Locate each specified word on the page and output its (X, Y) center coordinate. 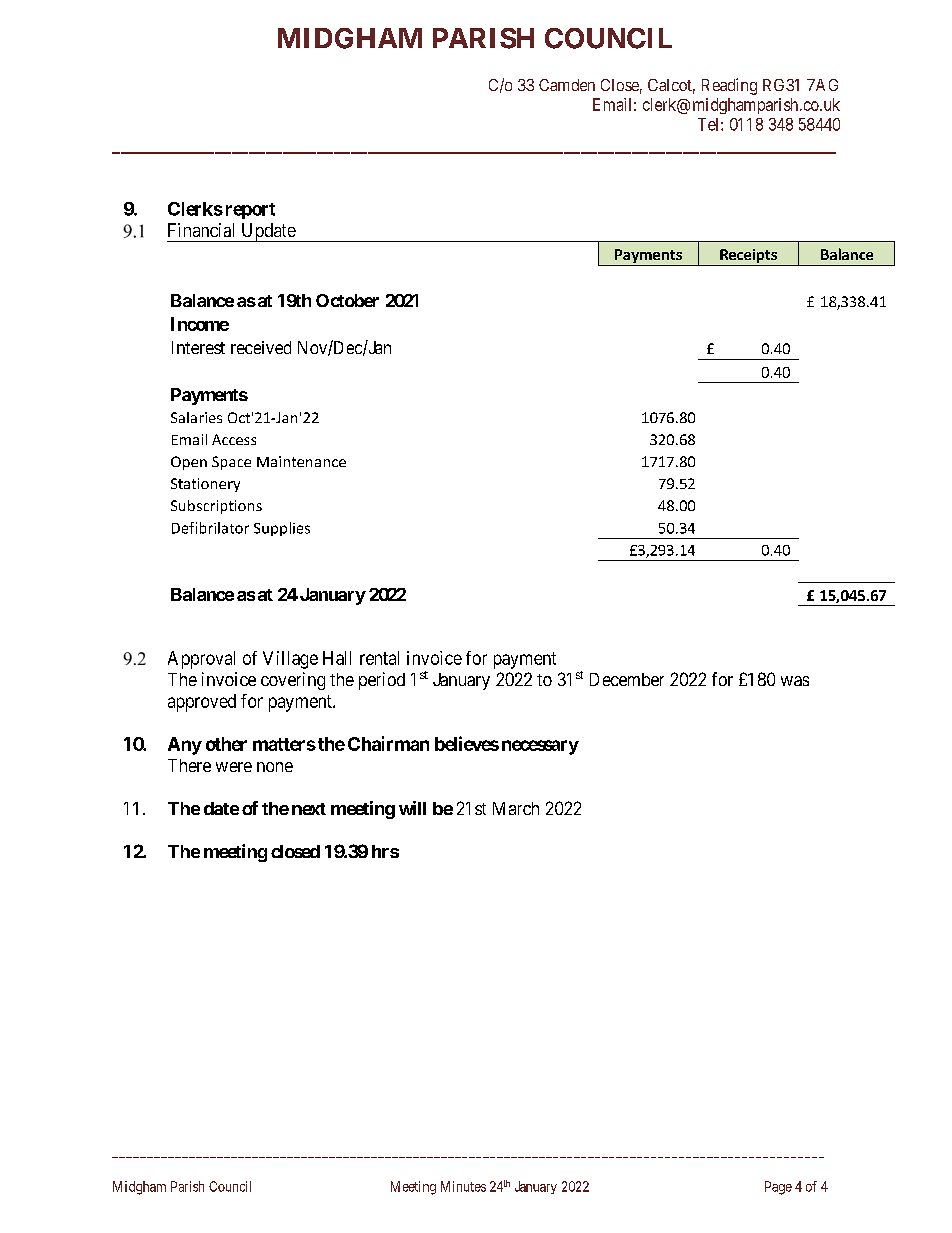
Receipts (748, 257)
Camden (567, 85)
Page (778, 1188)
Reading (729, 86)
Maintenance (301, 461)
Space (231, 463)
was (795, 681)
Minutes (463, 1186)
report (250, 211)
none (275, 767)
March (516, 808)
